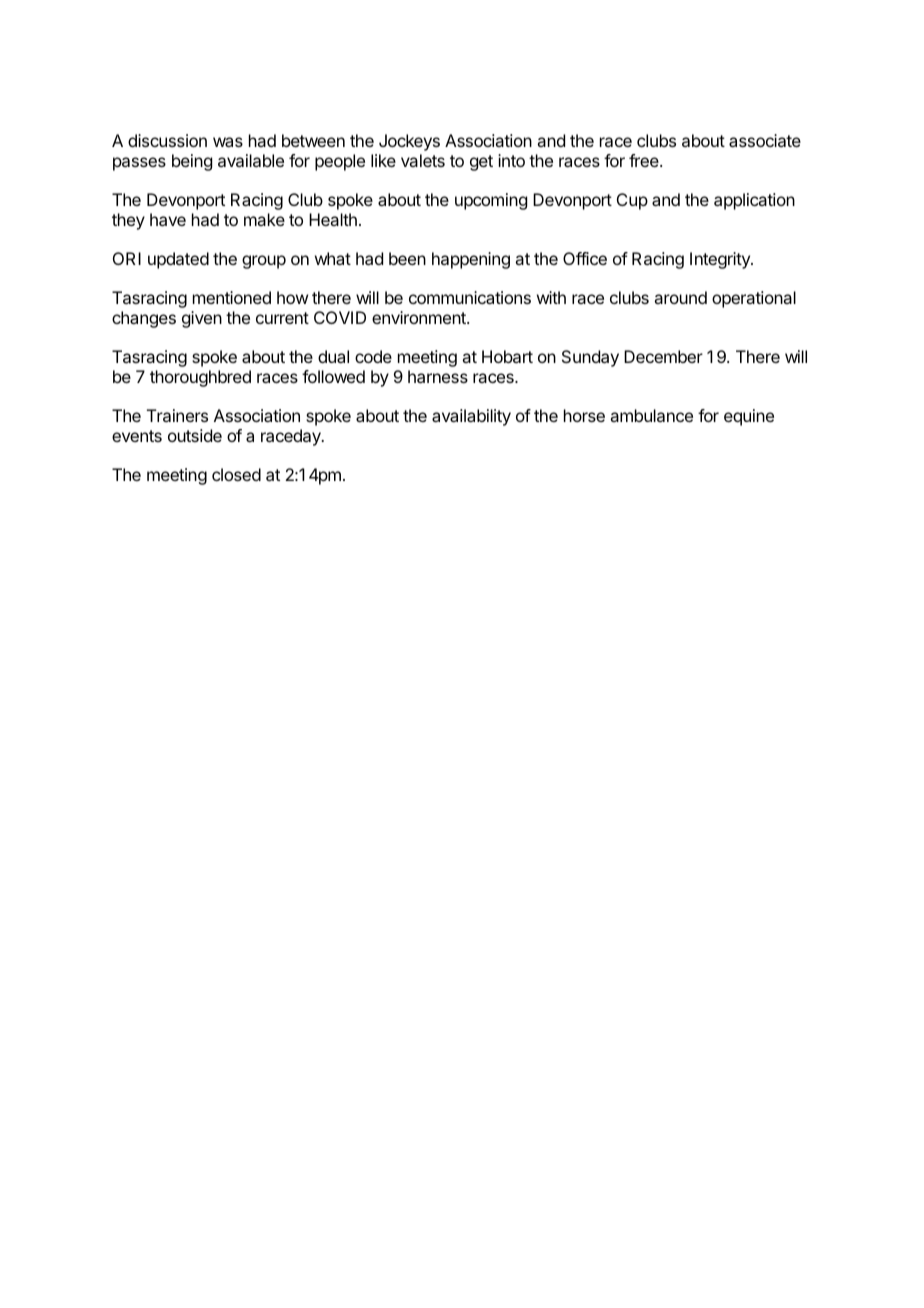 This document has height=1308, width=924. What do you see at coordinates (200, 378) in the document?
I see `thoroughbred` at bounding box center [200, 378].
